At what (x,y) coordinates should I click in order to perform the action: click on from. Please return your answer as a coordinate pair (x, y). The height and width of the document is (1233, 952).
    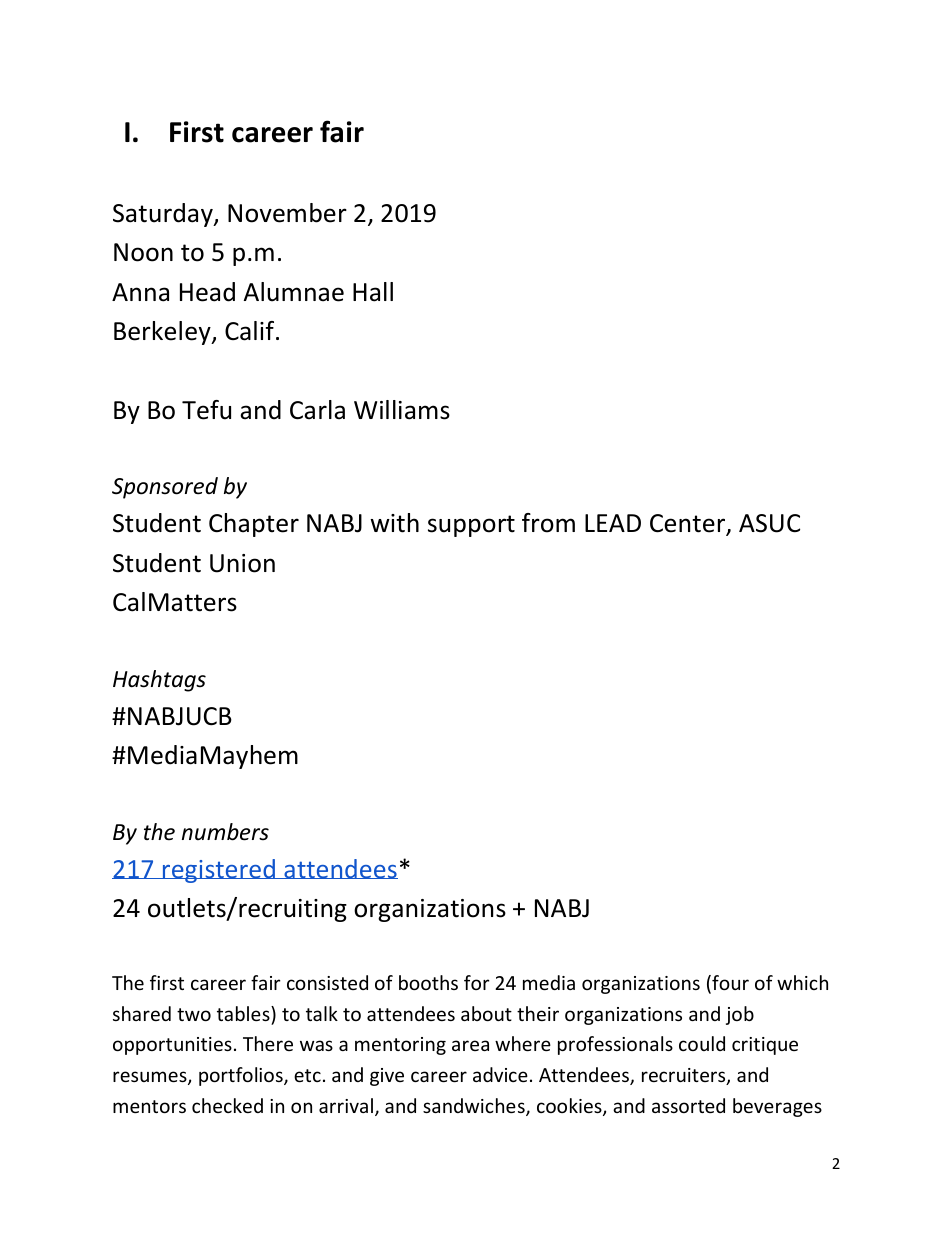
    Looking at the image, I should click on (548, 523).
